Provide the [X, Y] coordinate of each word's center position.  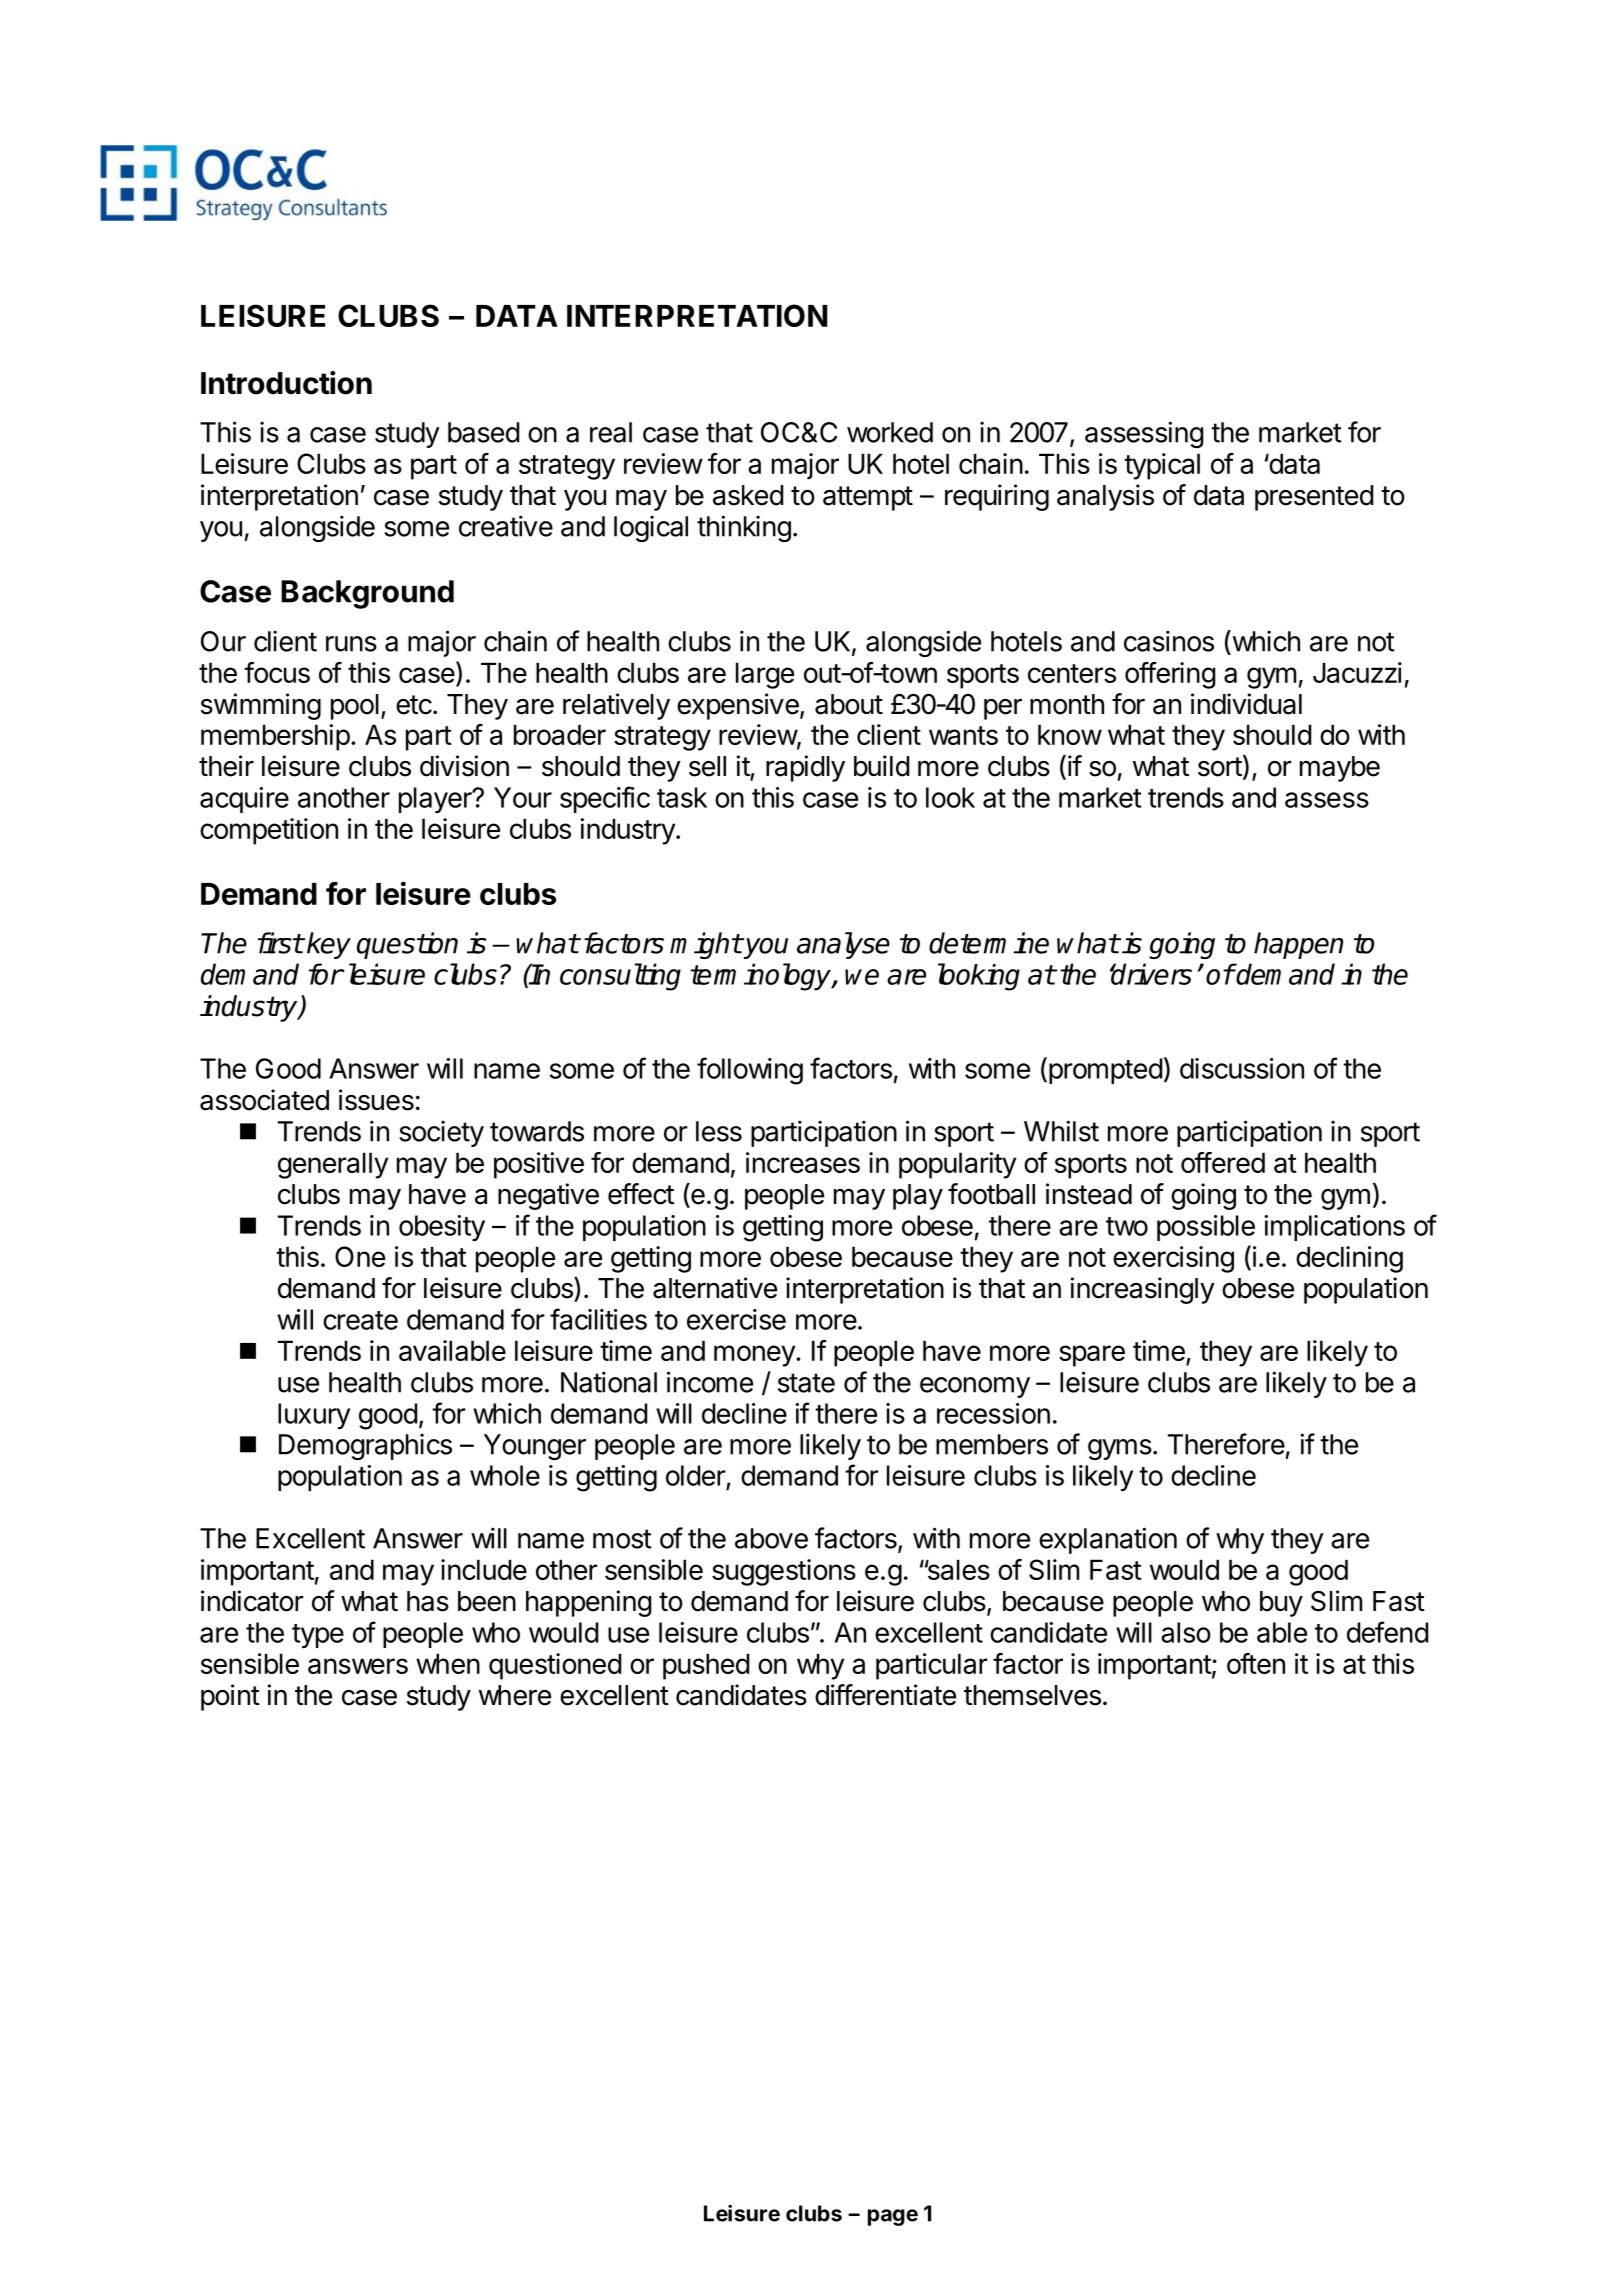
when [448, 1663]
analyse [843, 945]
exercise [736, 1319]
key [329, 945]
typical [1162, 466]
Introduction [286, 383]
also [1186, 1632]
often [1256, 1663]
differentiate [885, 1695]
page [893, 2217]
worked [890, 432]
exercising [1173, 1259]
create [360, 1320]
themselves [1032, 1695]
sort [1220, 767]
